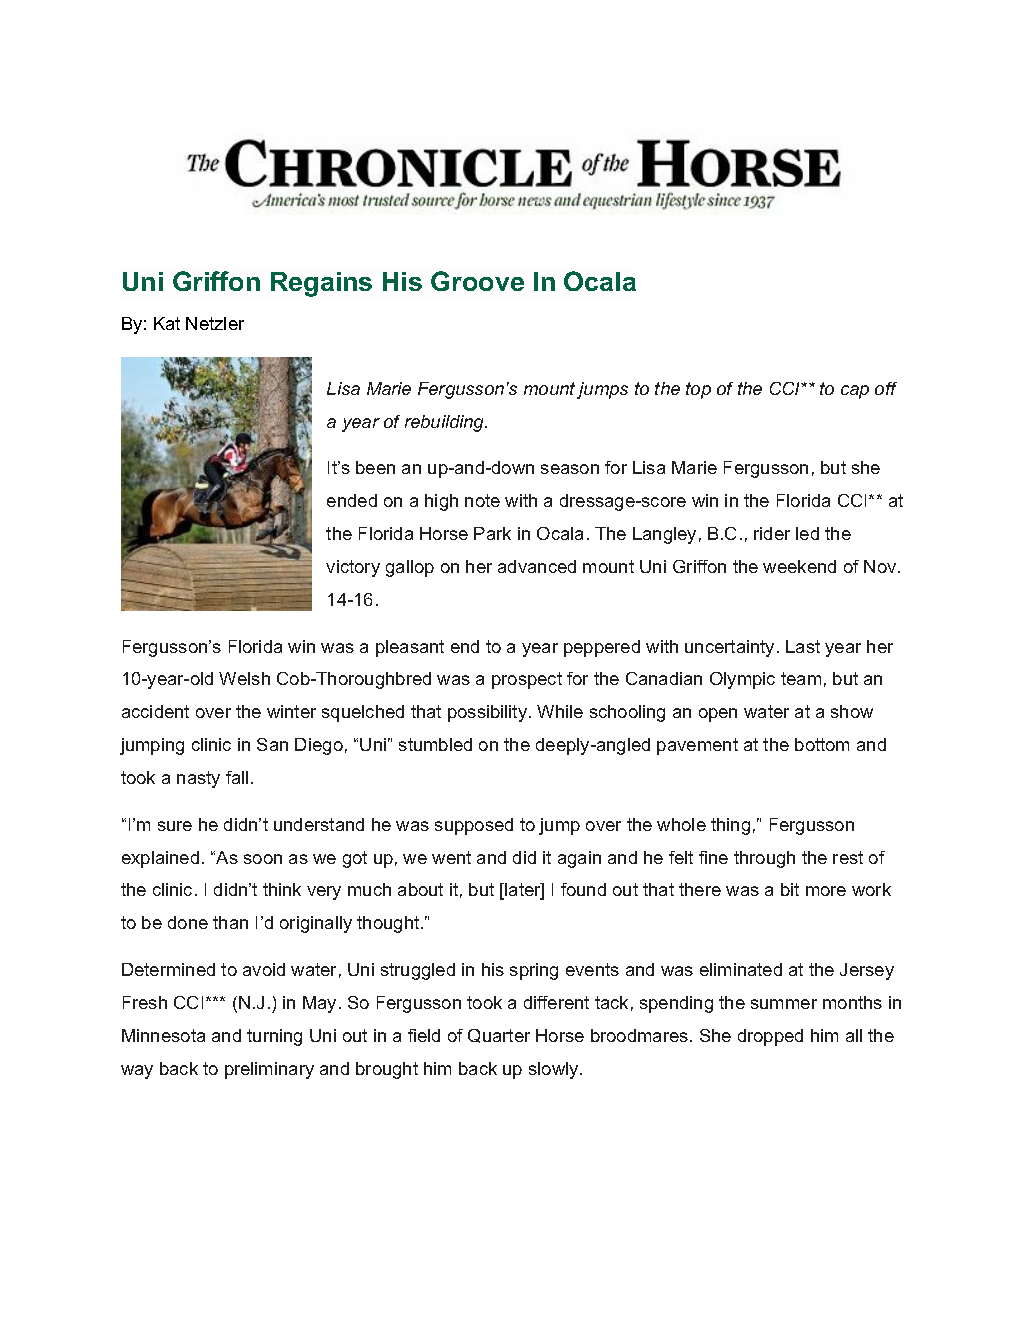 Image resolution: width=1030 pixels, height=1334 pixels. What do you see at coordinates (730, 826) in the image?
I see `thing` at bounding box center [730, 826].
